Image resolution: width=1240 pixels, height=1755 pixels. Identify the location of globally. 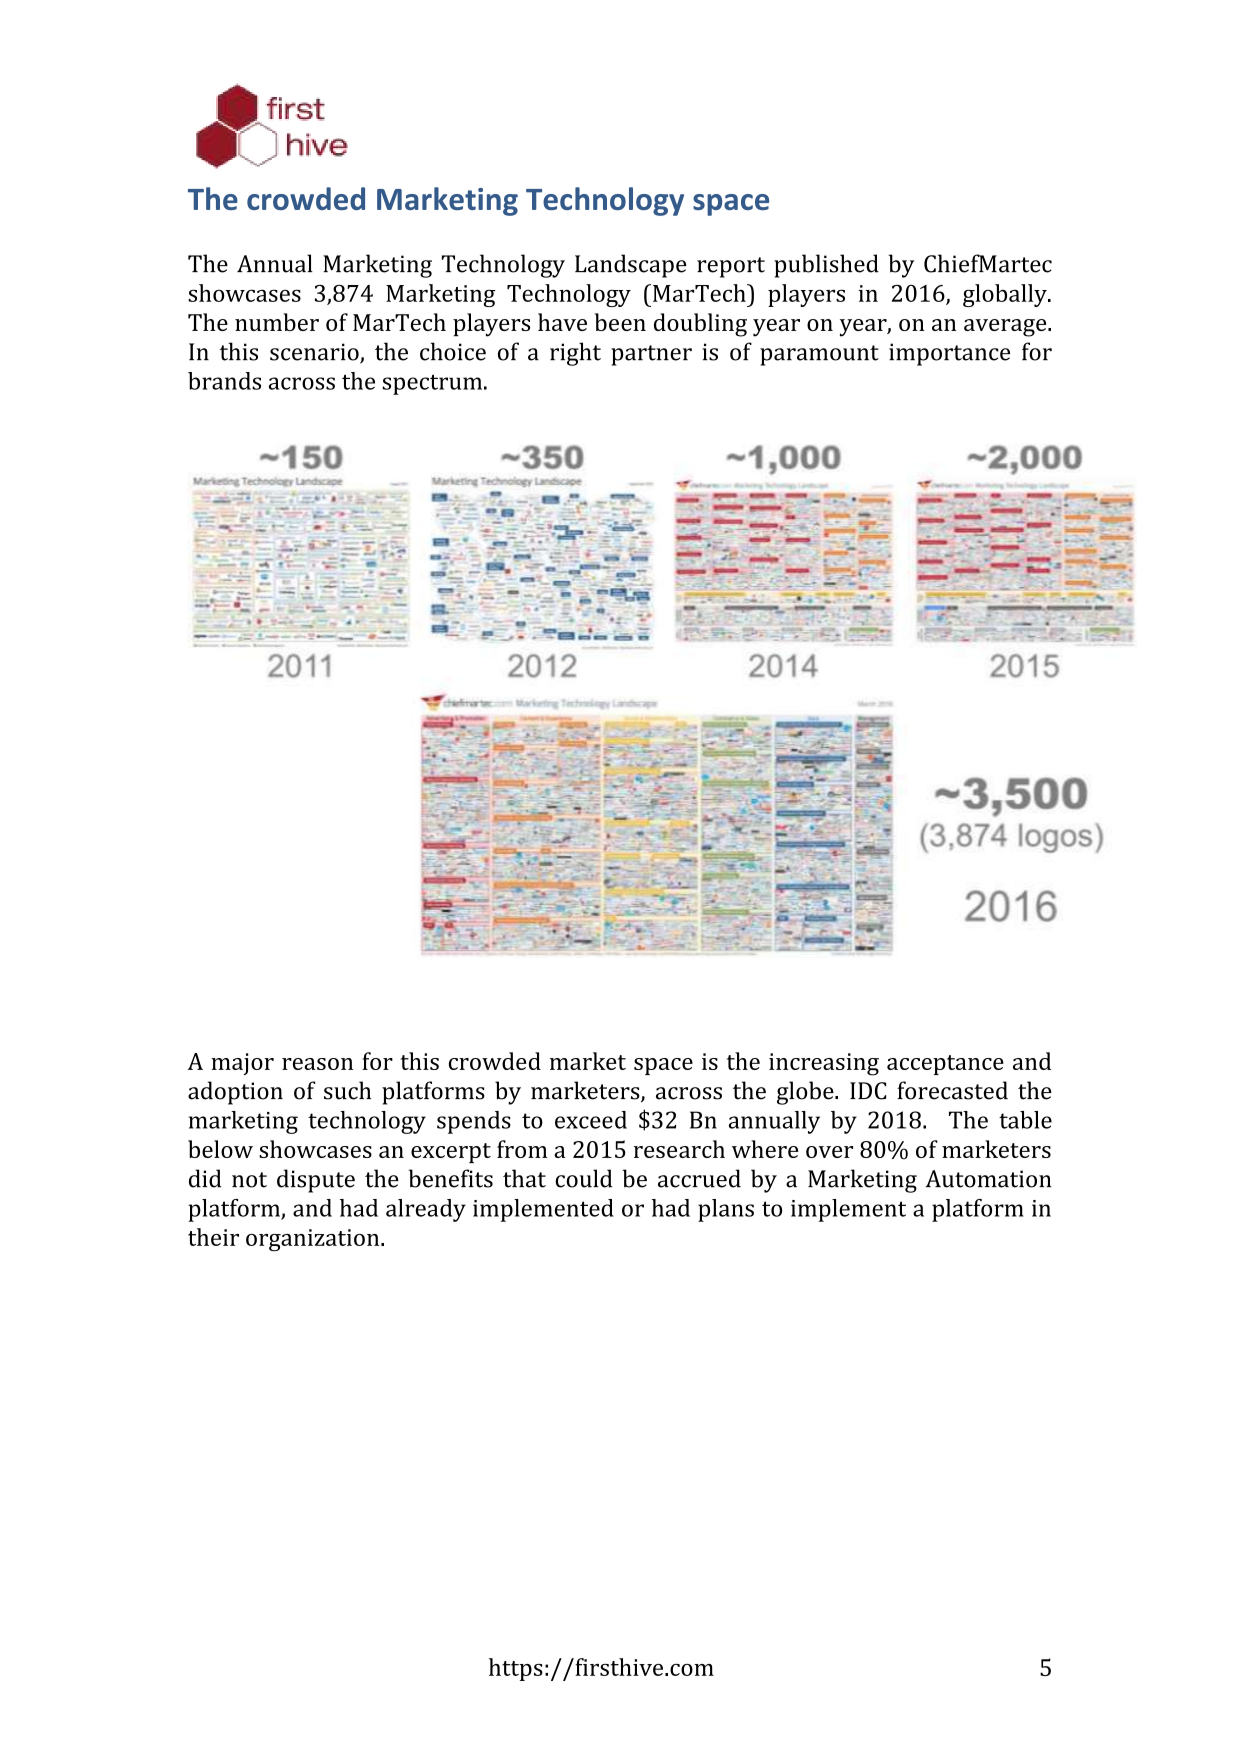
(1006, 295).
